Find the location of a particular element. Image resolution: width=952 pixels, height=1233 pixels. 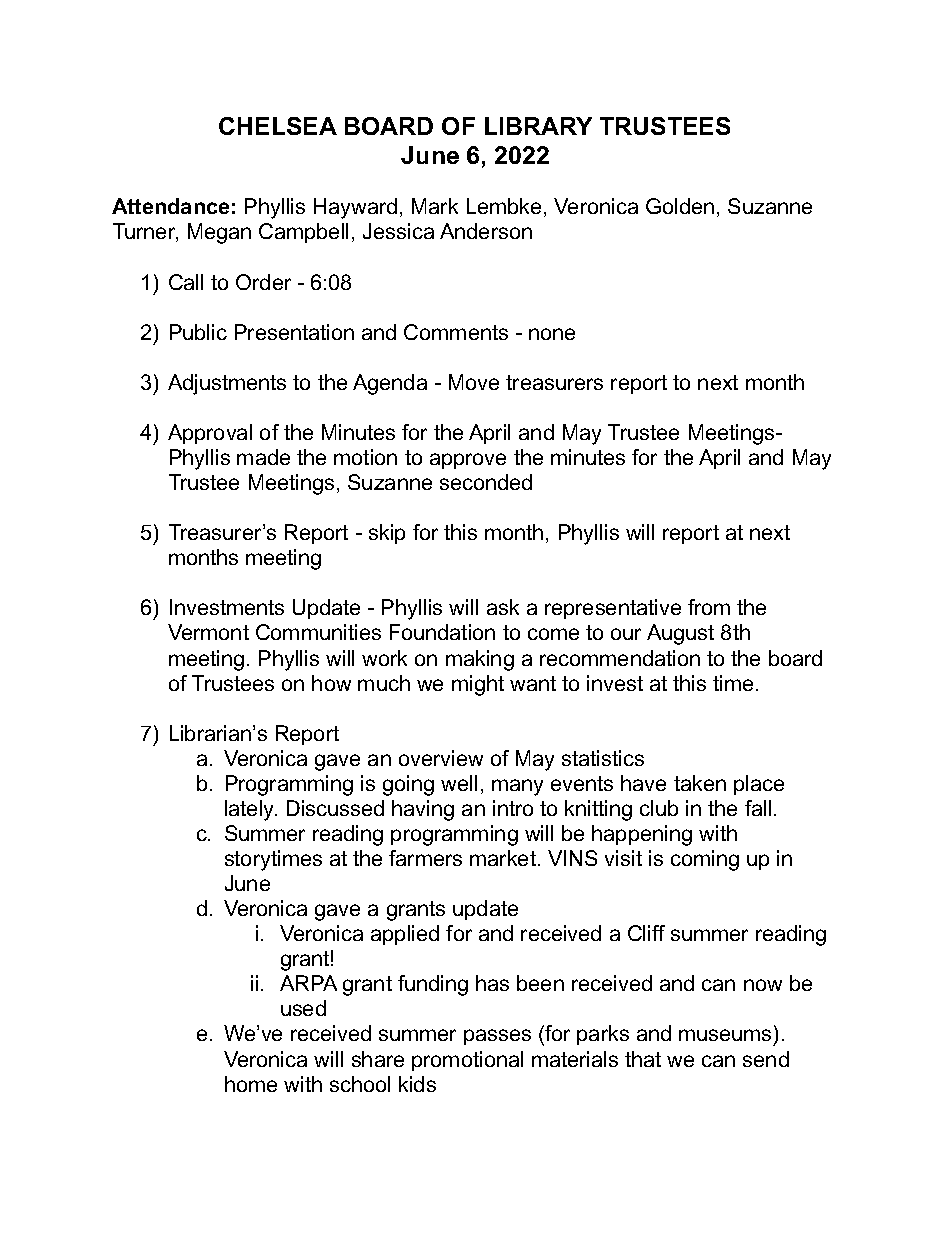

Golden is located at coordinates (680, 206).
